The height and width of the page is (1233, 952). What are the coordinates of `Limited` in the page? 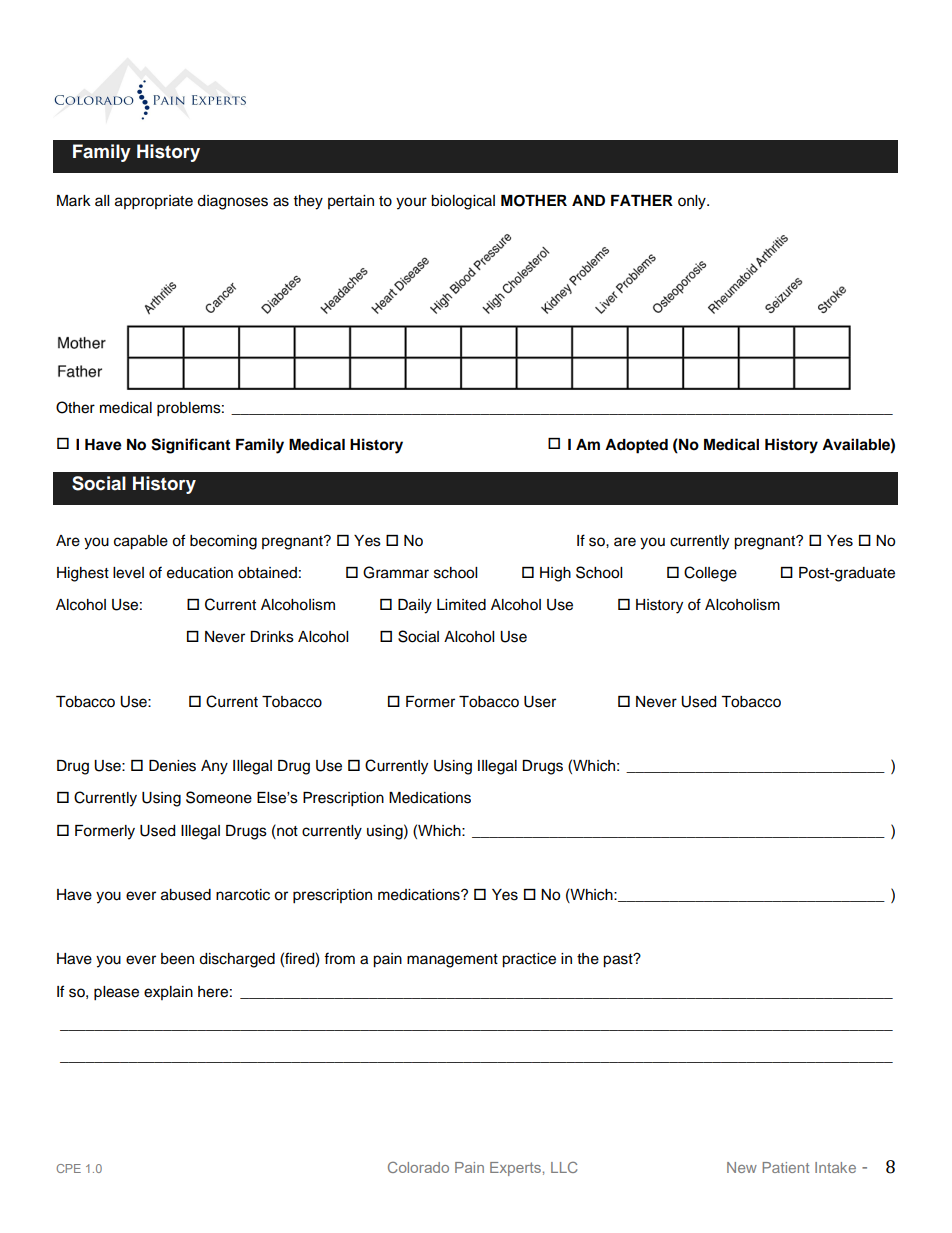 It's located at (461, 605).
